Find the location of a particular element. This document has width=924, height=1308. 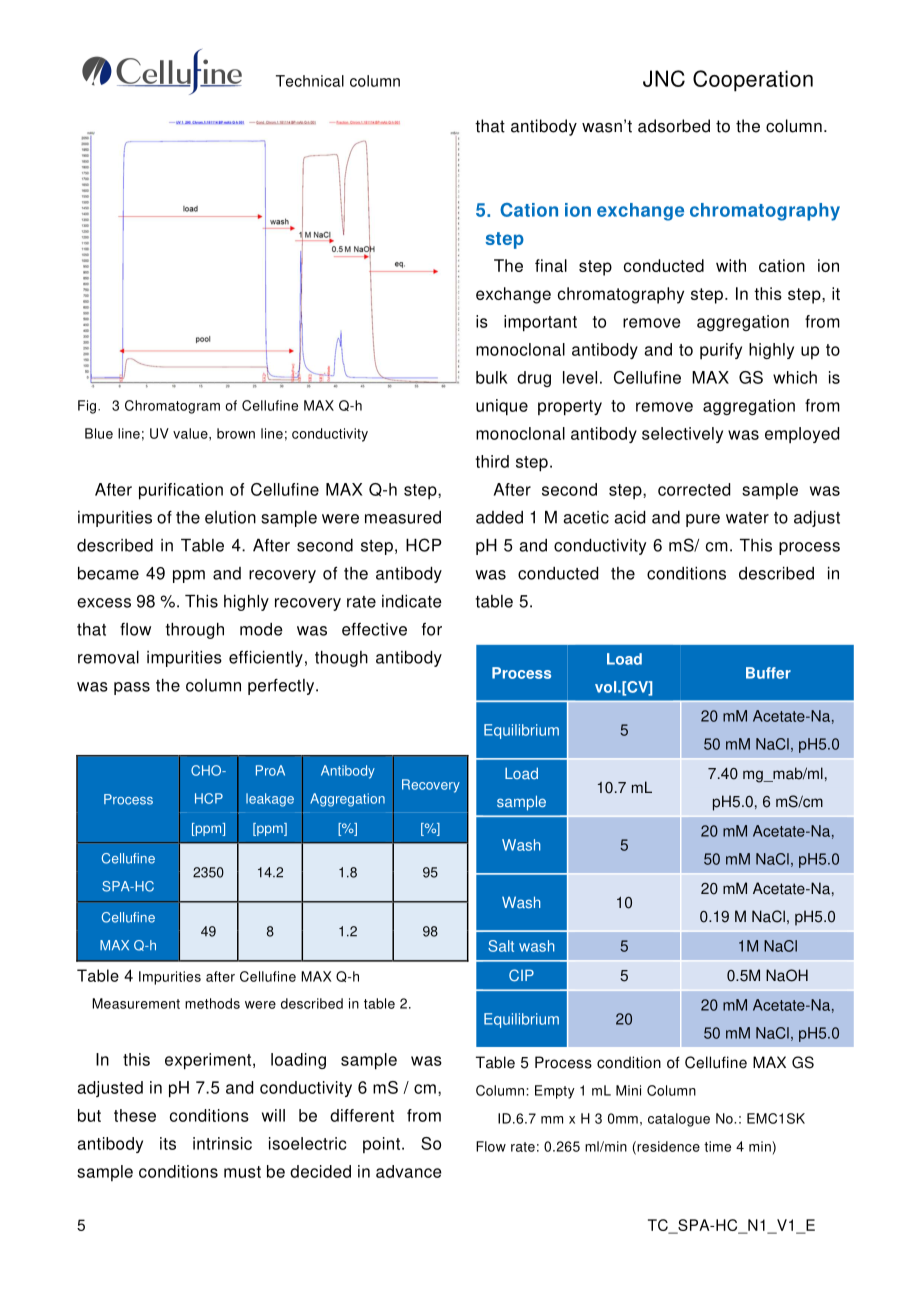

Chromatogram is located at coordinates (172, 407).
